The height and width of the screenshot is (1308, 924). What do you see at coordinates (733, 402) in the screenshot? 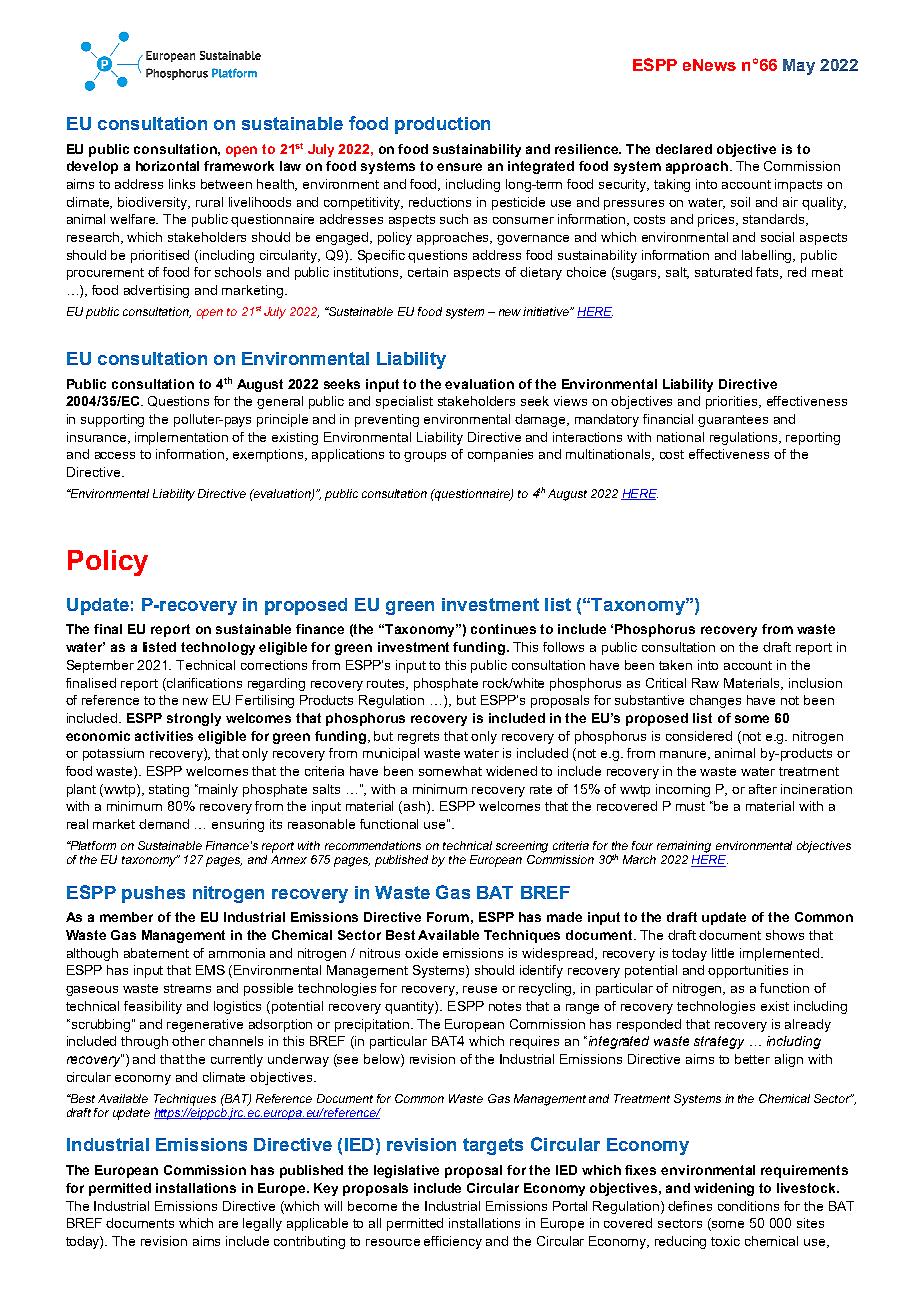
I see `priorities` at bounding box center [733, 402].
